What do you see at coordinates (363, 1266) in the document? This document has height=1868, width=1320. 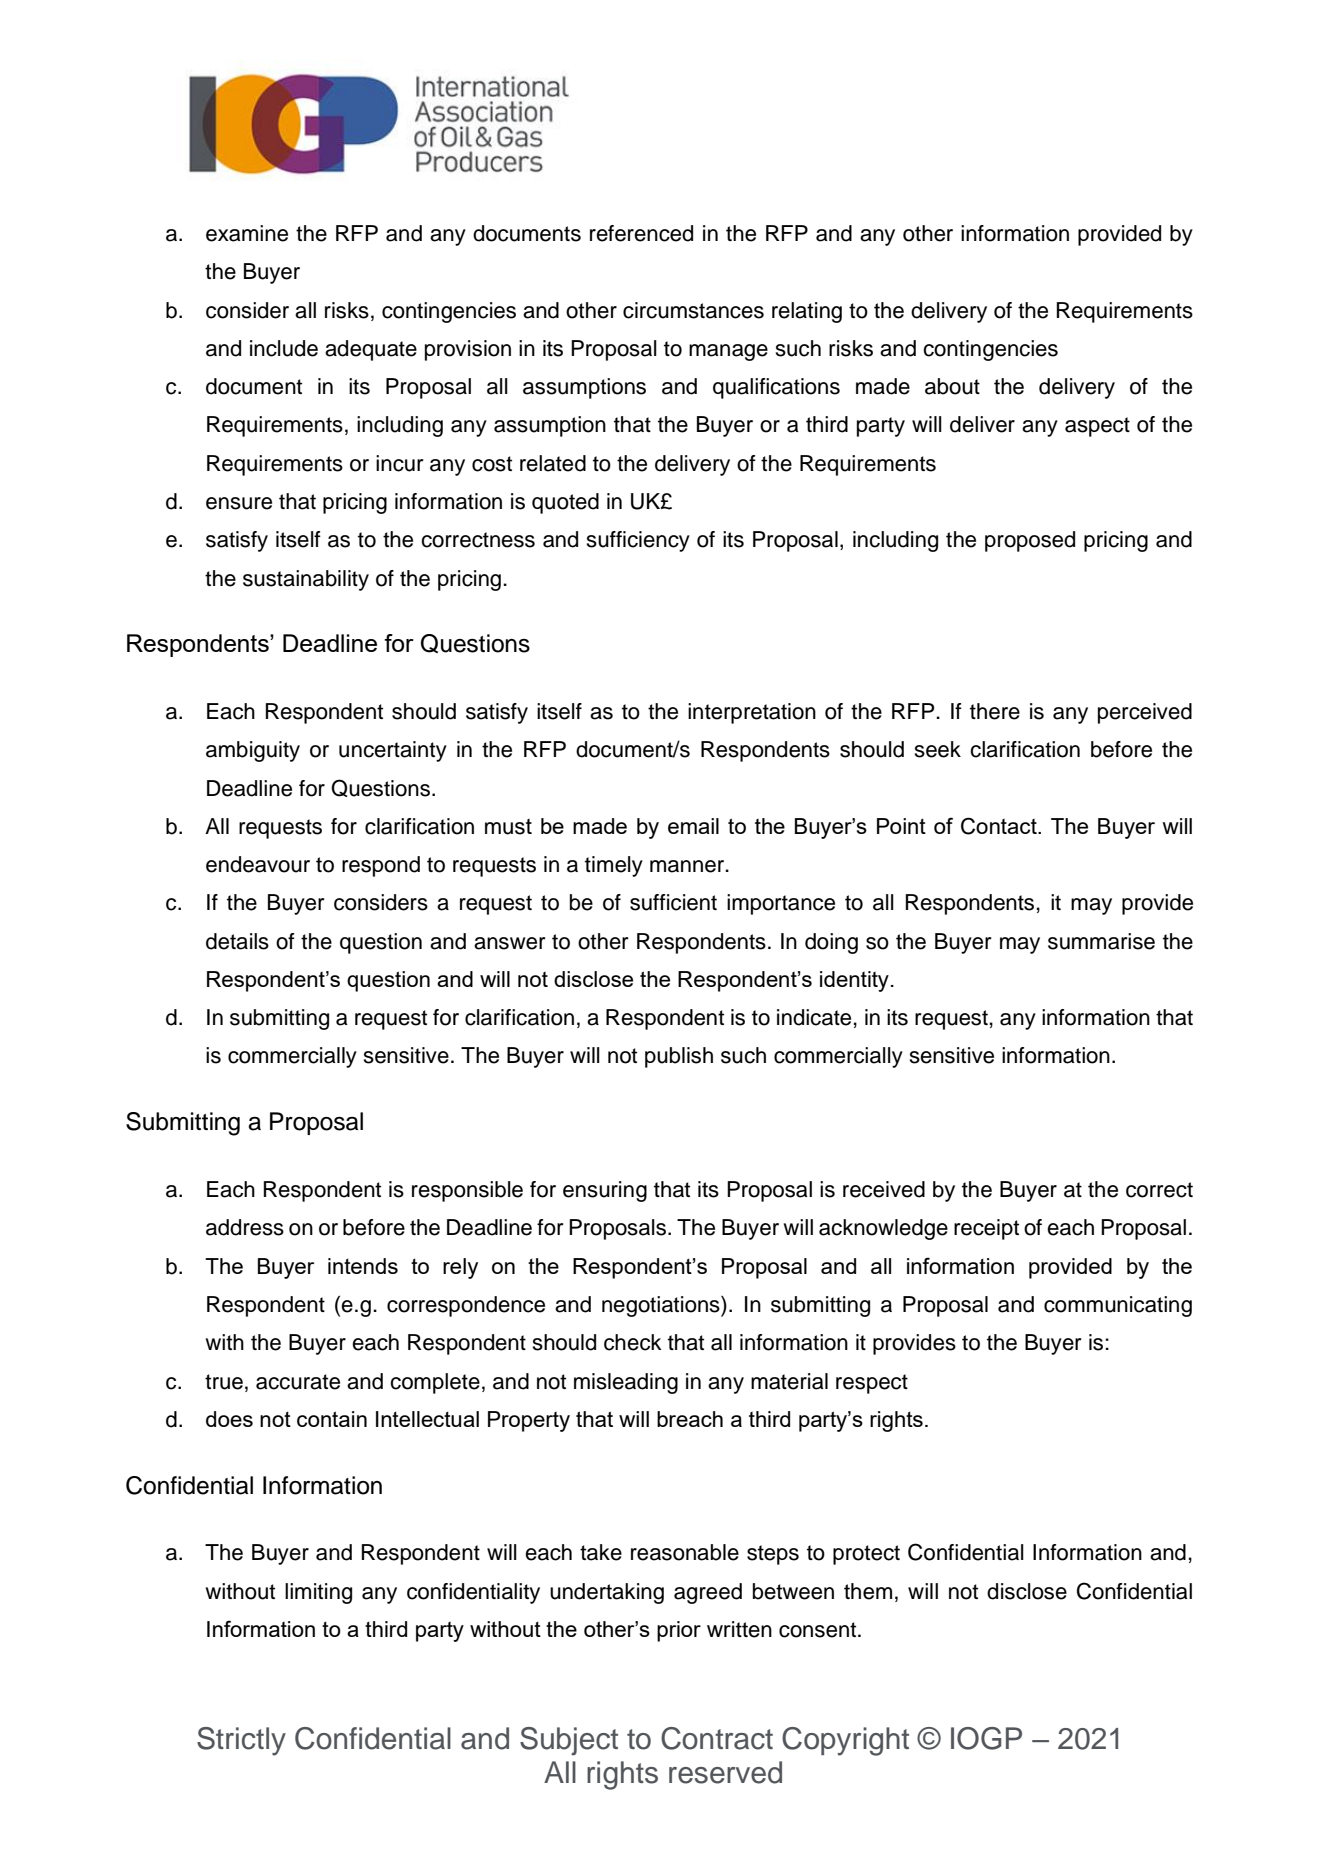 I see `intends` at bounding box center [363, 1266].
